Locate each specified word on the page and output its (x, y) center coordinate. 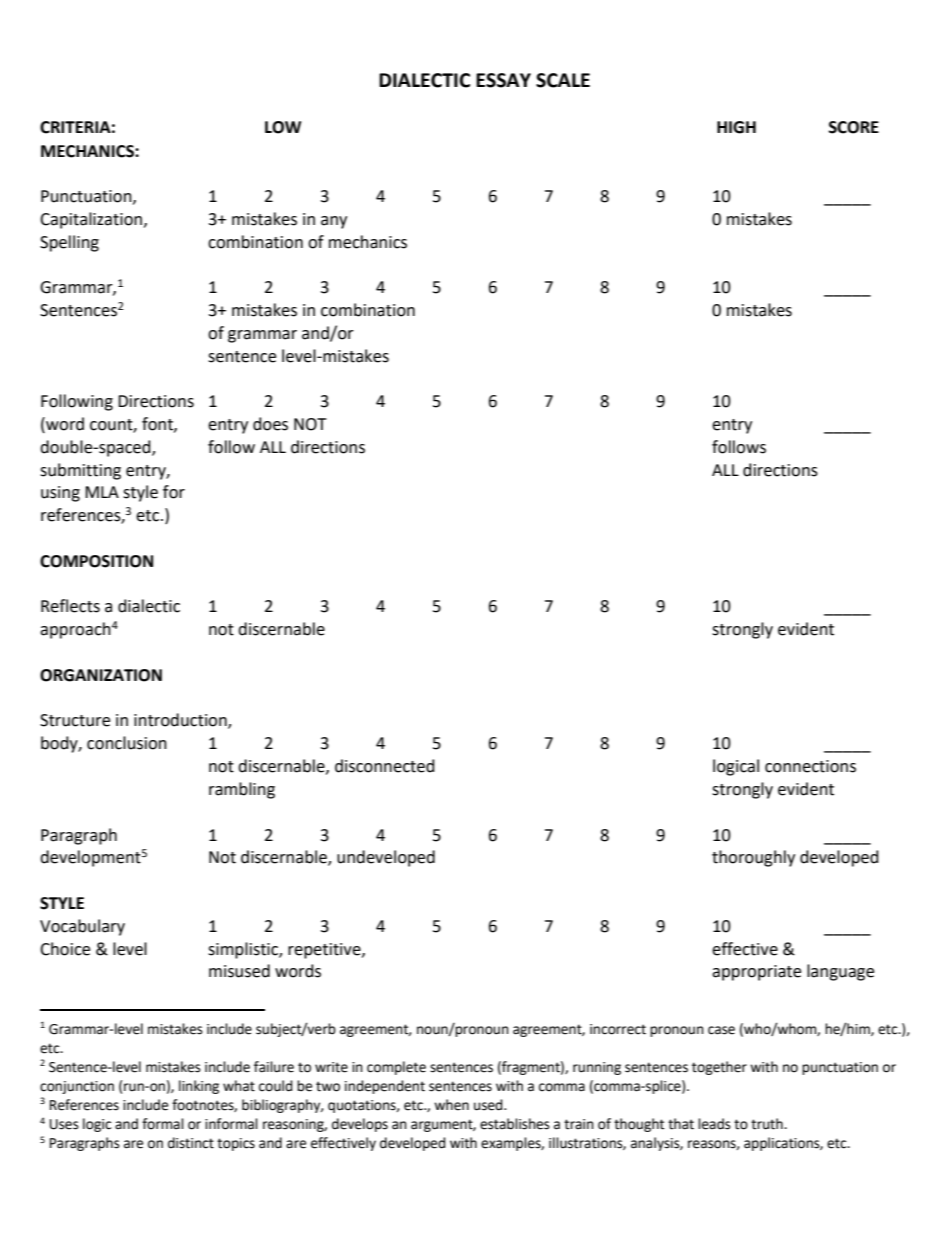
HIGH (736, 127)
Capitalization (92, 220)
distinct (191, 1143)
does (270, 424)
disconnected (385, 766)
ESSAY (503, 80)
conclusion (127, 743)
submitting (80, 471)
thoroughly (753, 858)
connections (810, 766)
